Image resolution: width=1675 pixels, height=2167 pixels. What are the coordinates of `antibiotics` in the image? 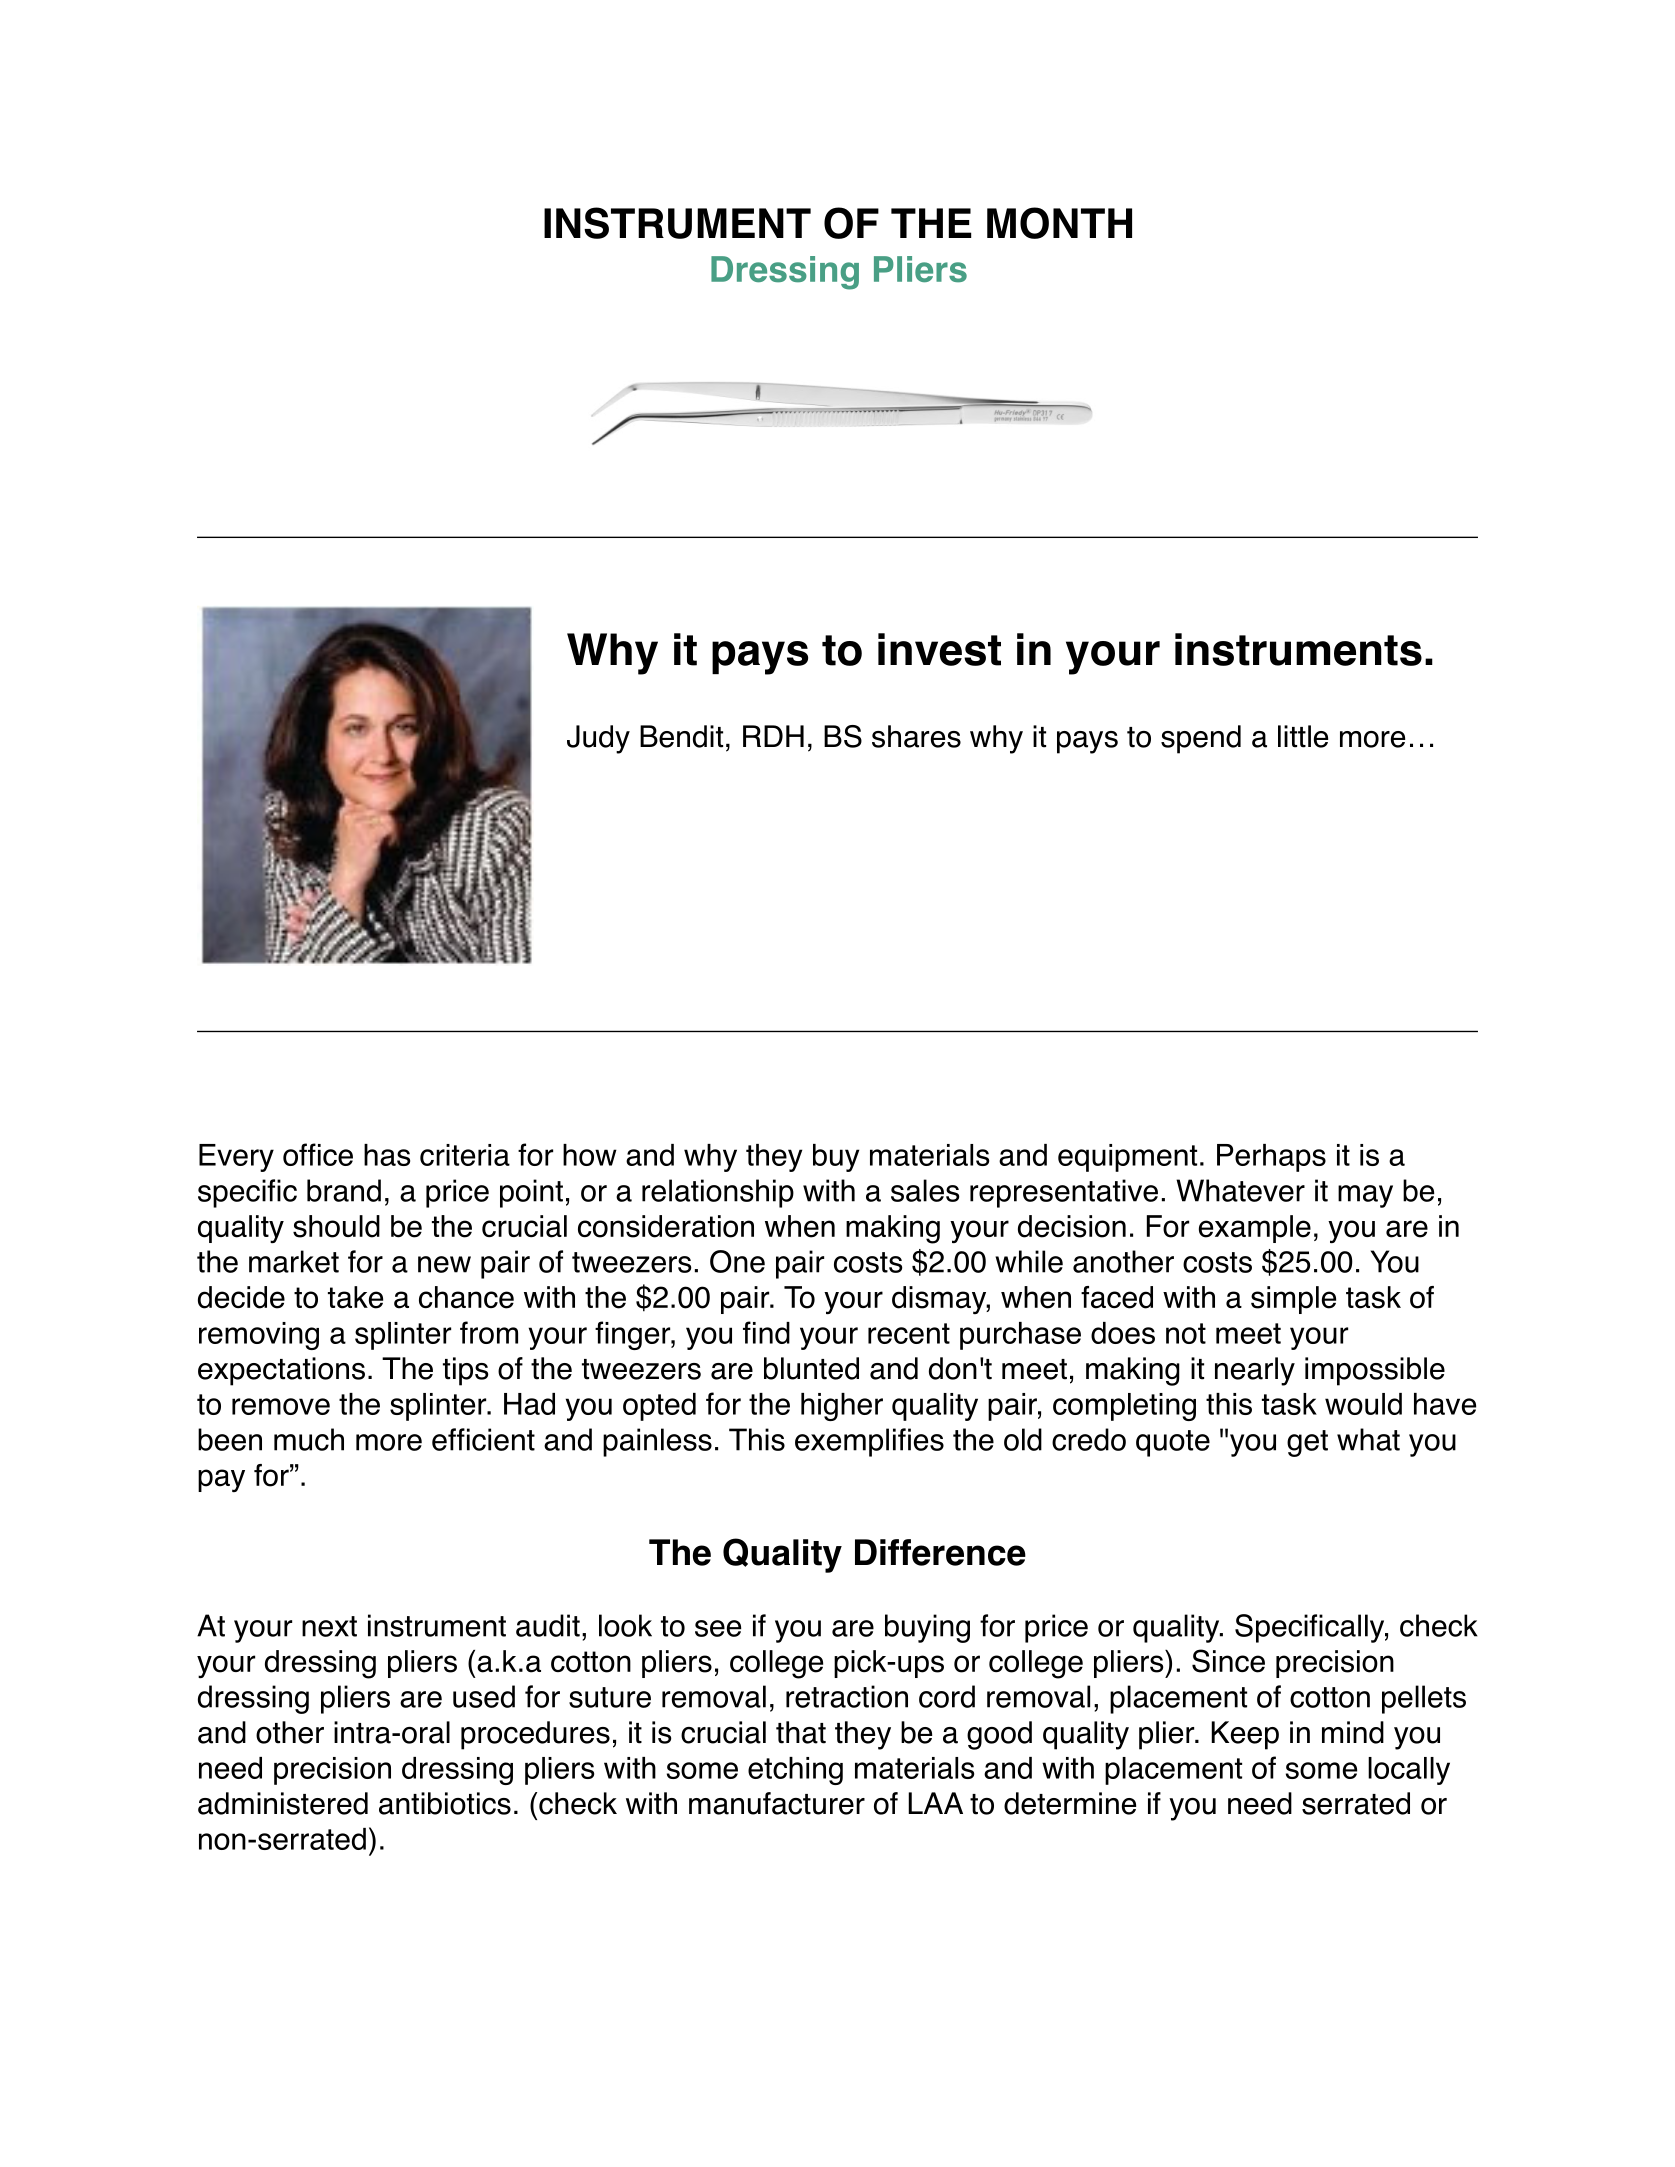 It's located at (445, 1803).
